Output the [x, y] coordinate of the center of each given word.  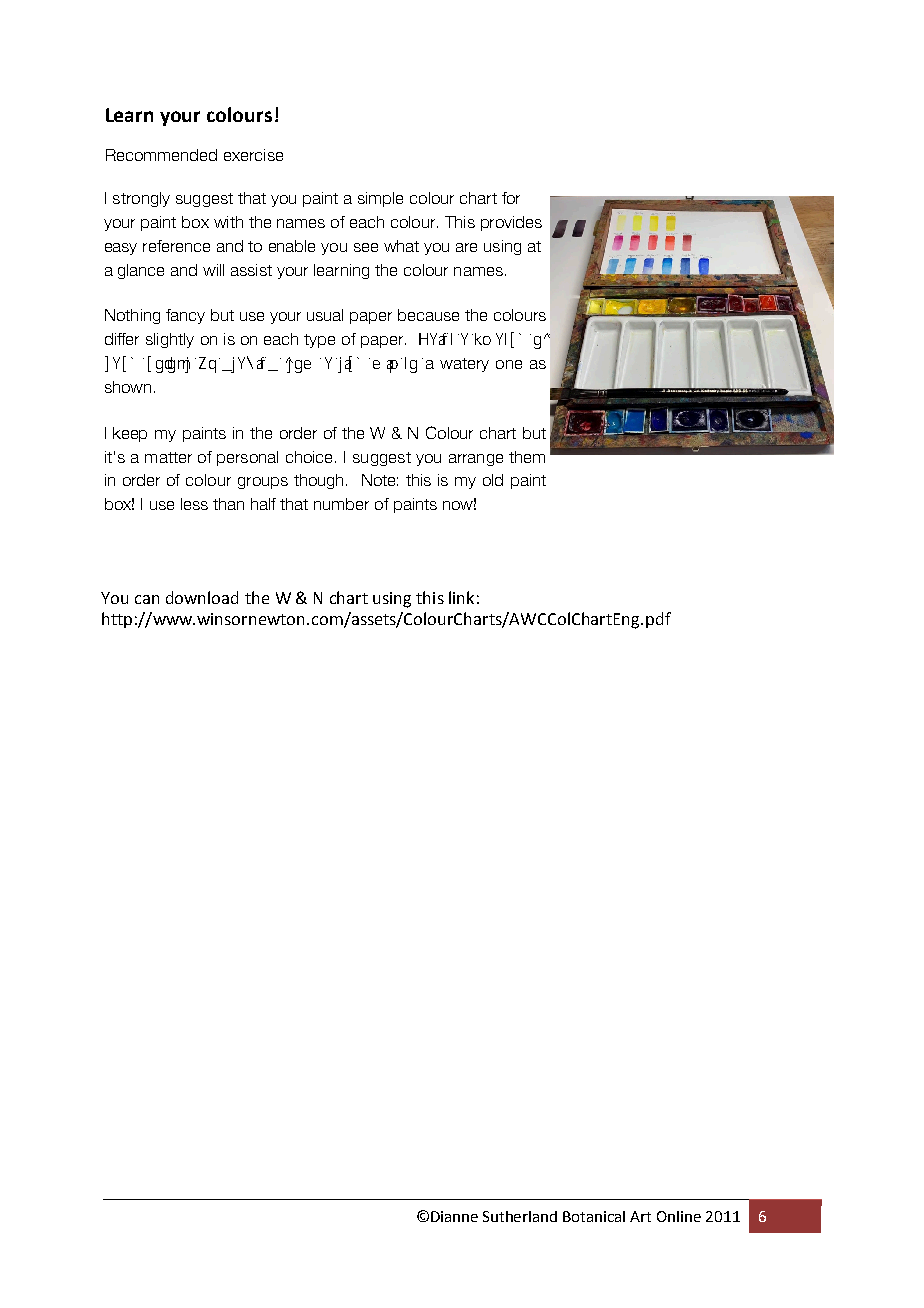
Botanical [594, 1216]
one [509, 364]
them [527, 457]
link [461, 597]
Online [679, 1216]
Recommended [161, 155]
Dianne [454, 1216]
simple [380, 199]
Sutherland [520, 1216]
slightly [170, 340]
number [341, 504]
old [493, 480]
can [147, 599]
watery [464, 365]
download [202, 597]
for [511, 198]
